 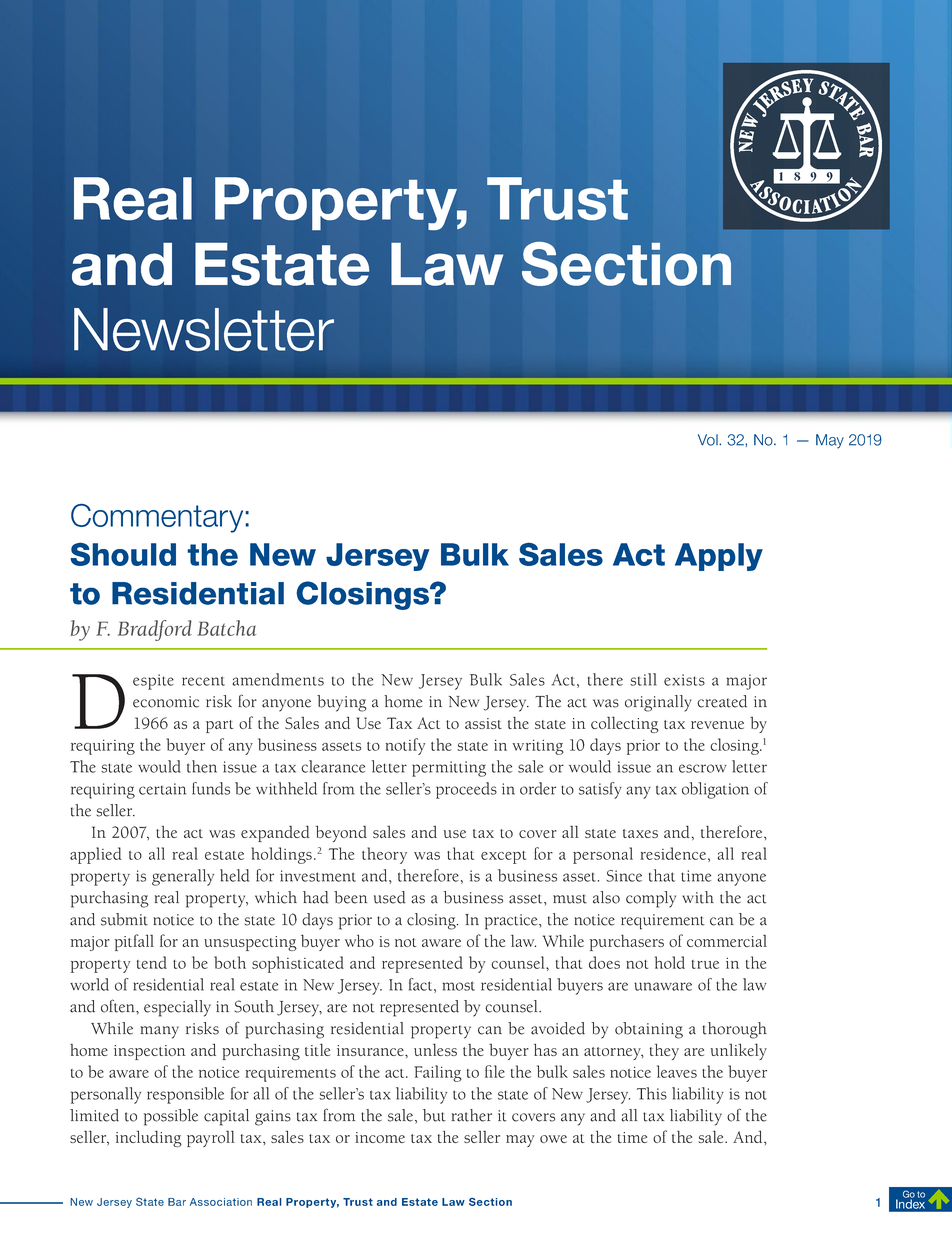 I want to click on Apply, so click(x=719, y=557).
